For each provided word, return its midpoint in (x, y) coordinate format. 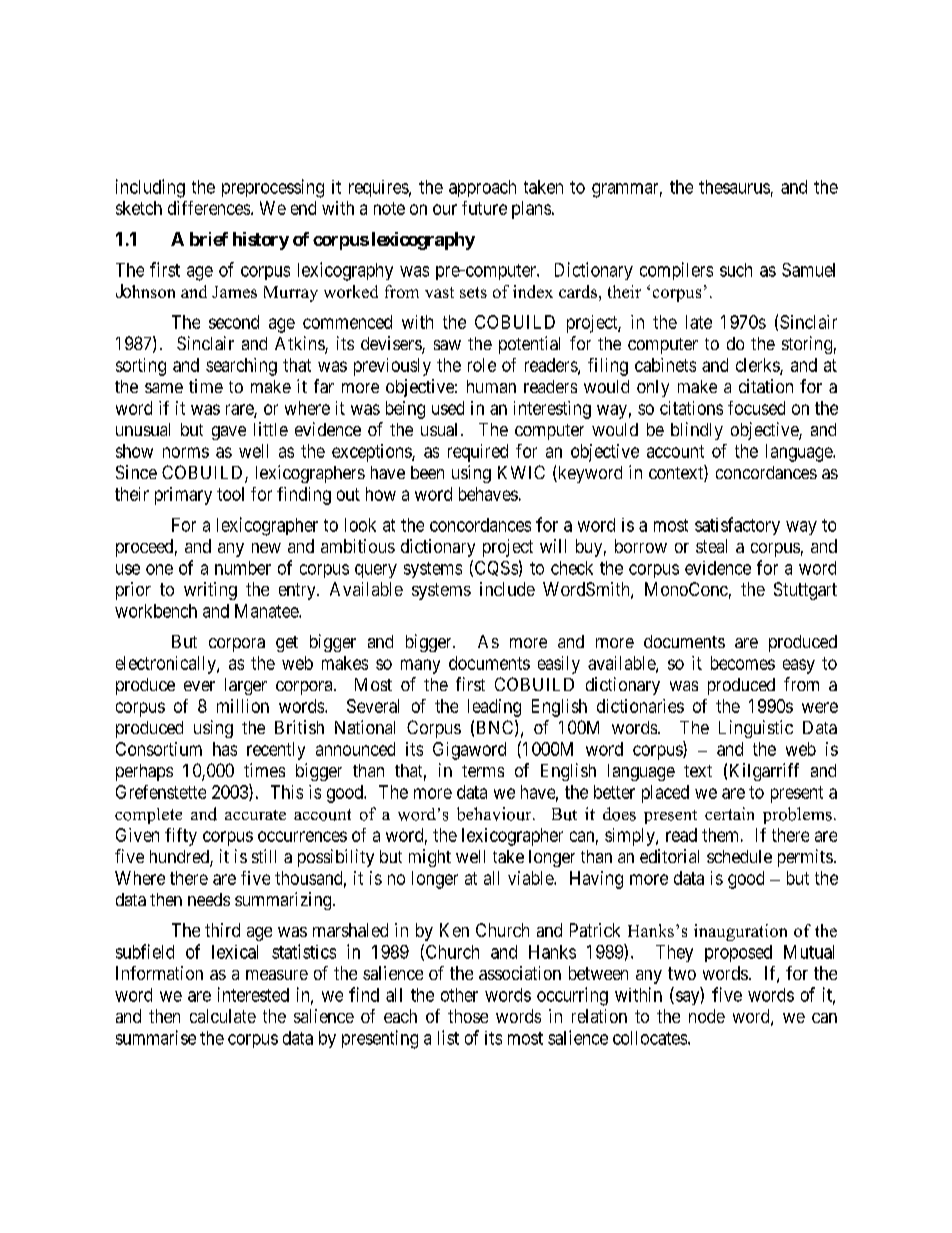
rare (240, 410)
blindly (697, 431)
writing (210, 591)
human (491, 386)
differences (209, 208)
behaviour (495, 814)
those (468, 1016)
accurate (255, 815)
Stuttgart (805, 591)
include (507, 589)
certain (729, 813)
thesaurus (734, 187)
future (484, 208)
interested (253, 994)
